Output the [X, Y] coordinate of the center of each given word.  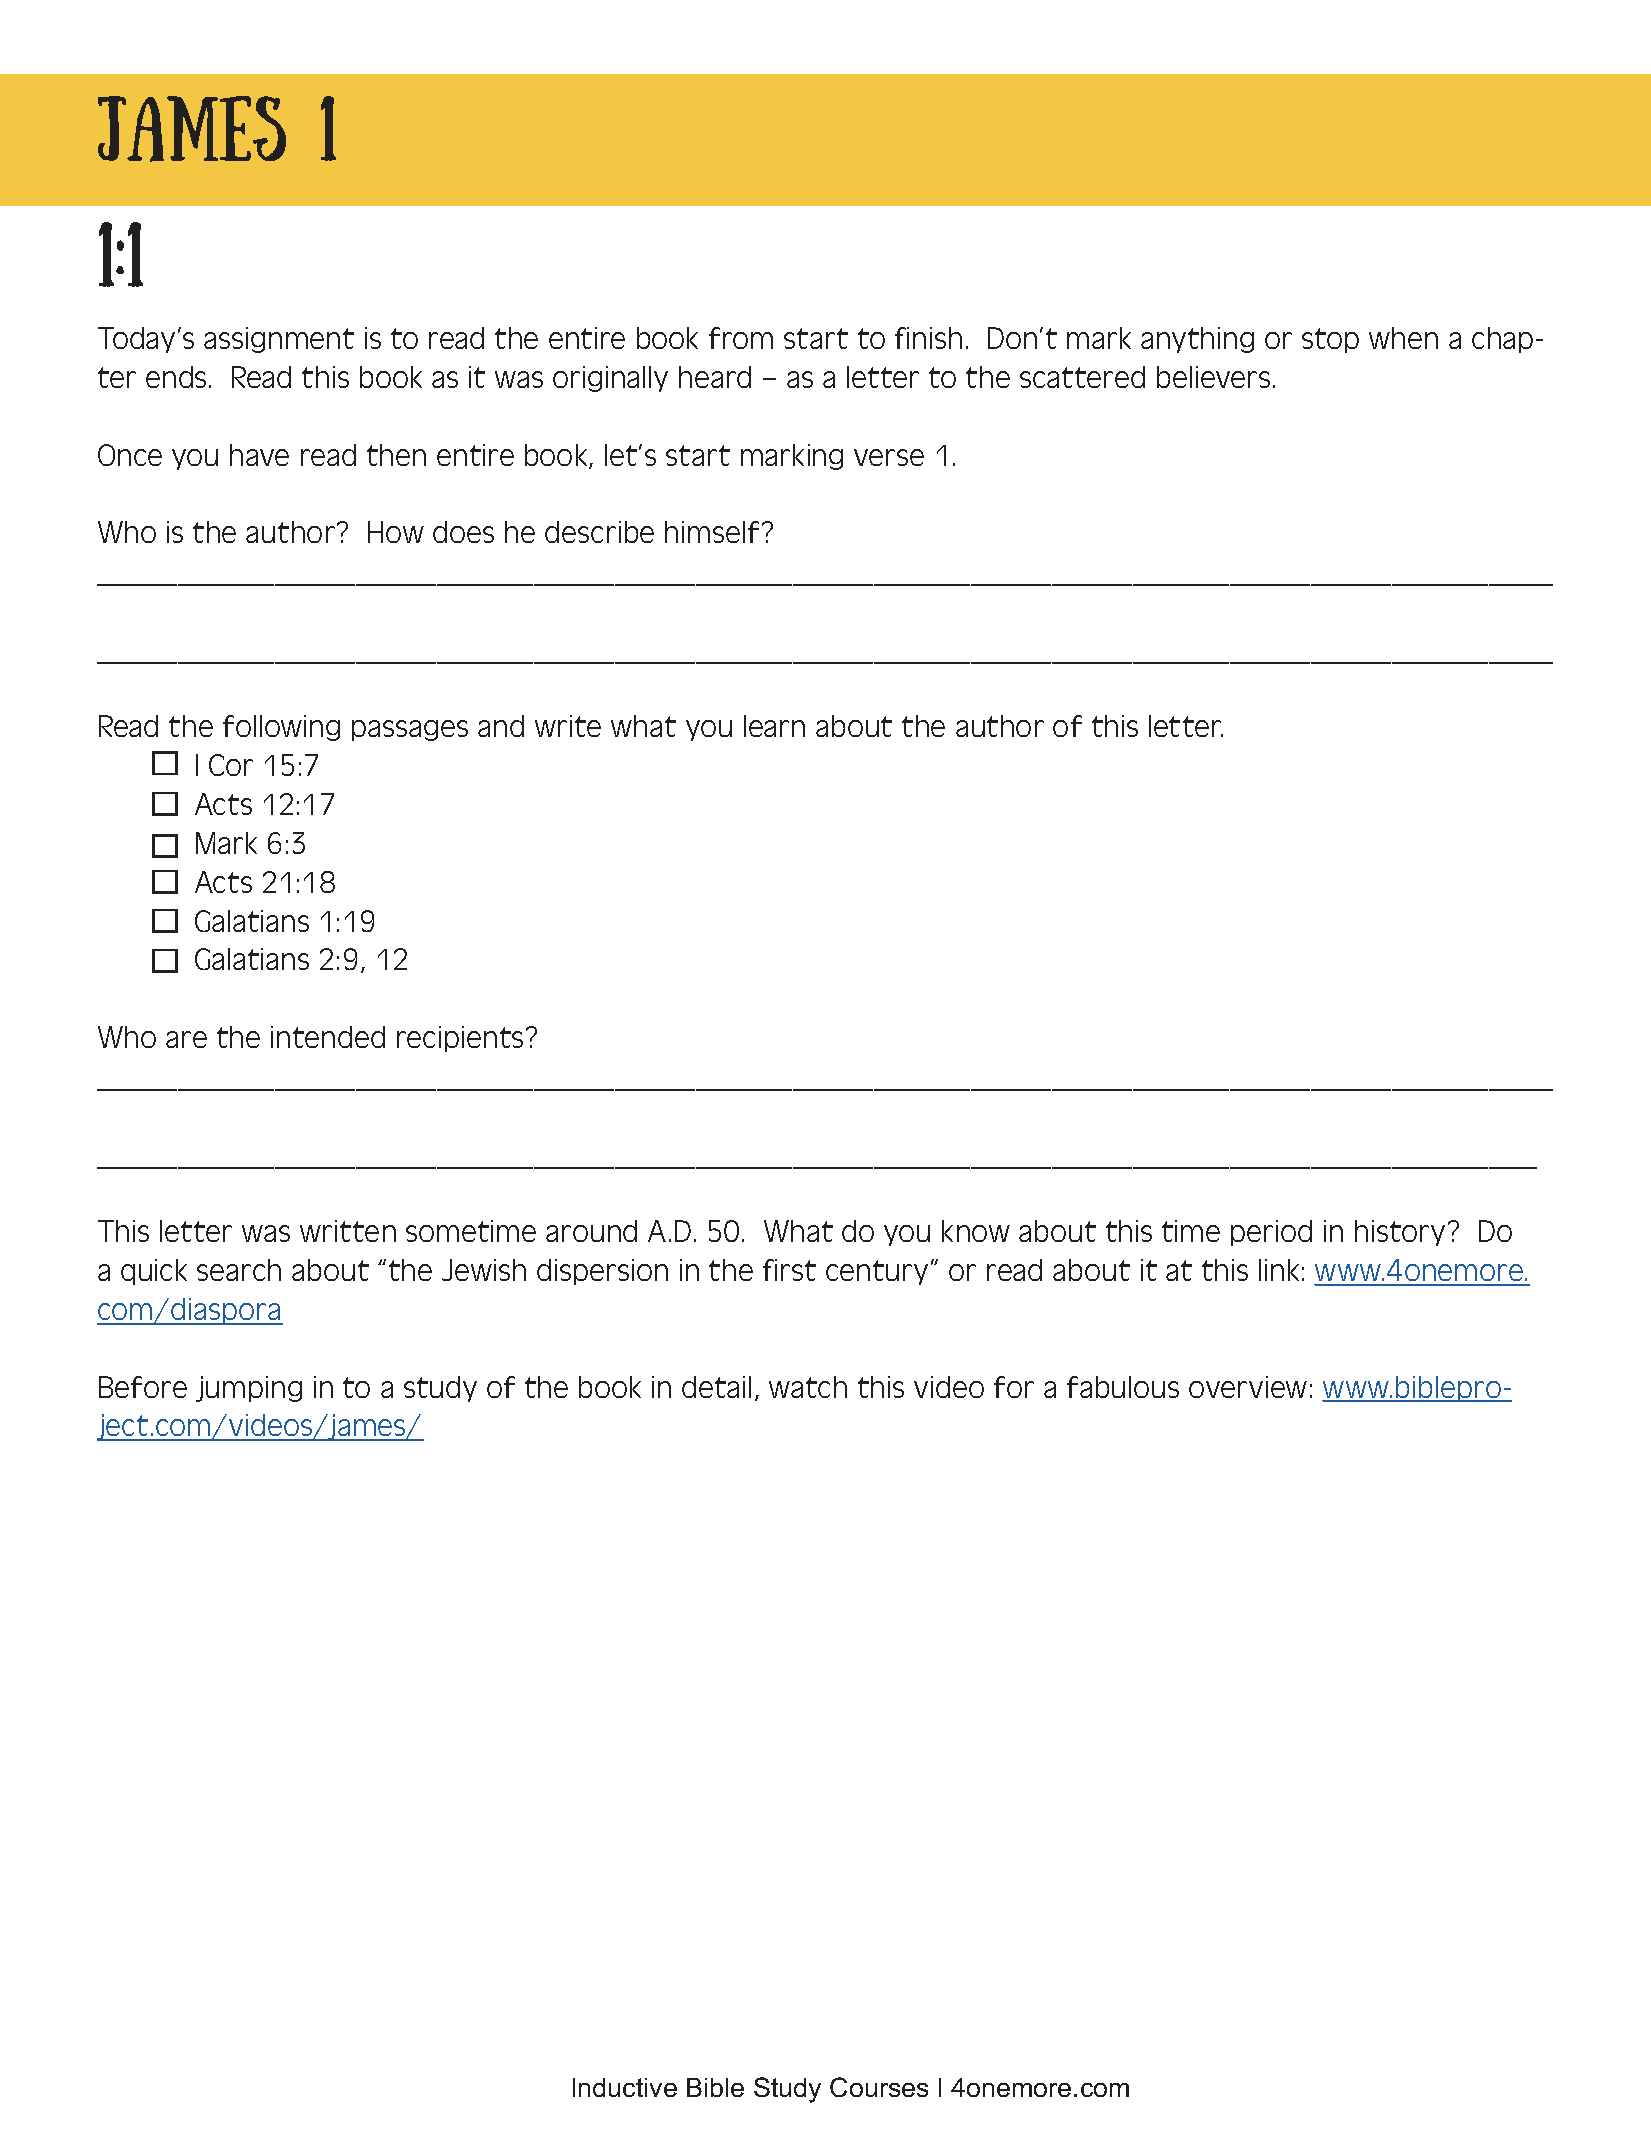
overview [1248, 1387]
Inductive [625, 2087]
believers [1213, 377]
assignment [279, 340]
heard [715, 377]
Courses [879, 2087]
